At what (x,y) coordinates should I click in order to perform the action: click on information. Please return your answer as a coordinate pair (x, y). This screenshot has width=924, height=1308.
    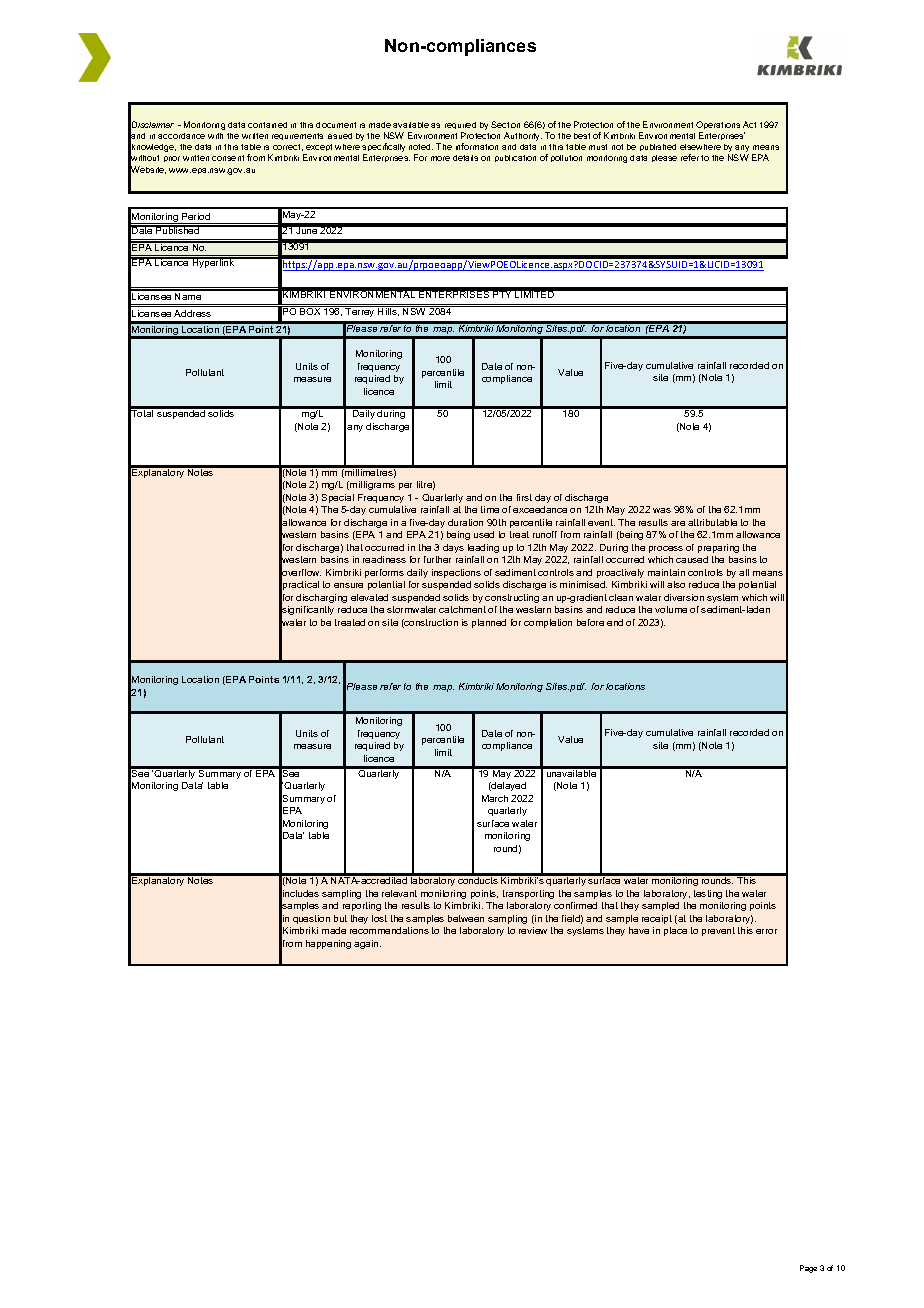
    Looking at the image, I should click on (477, 146).
